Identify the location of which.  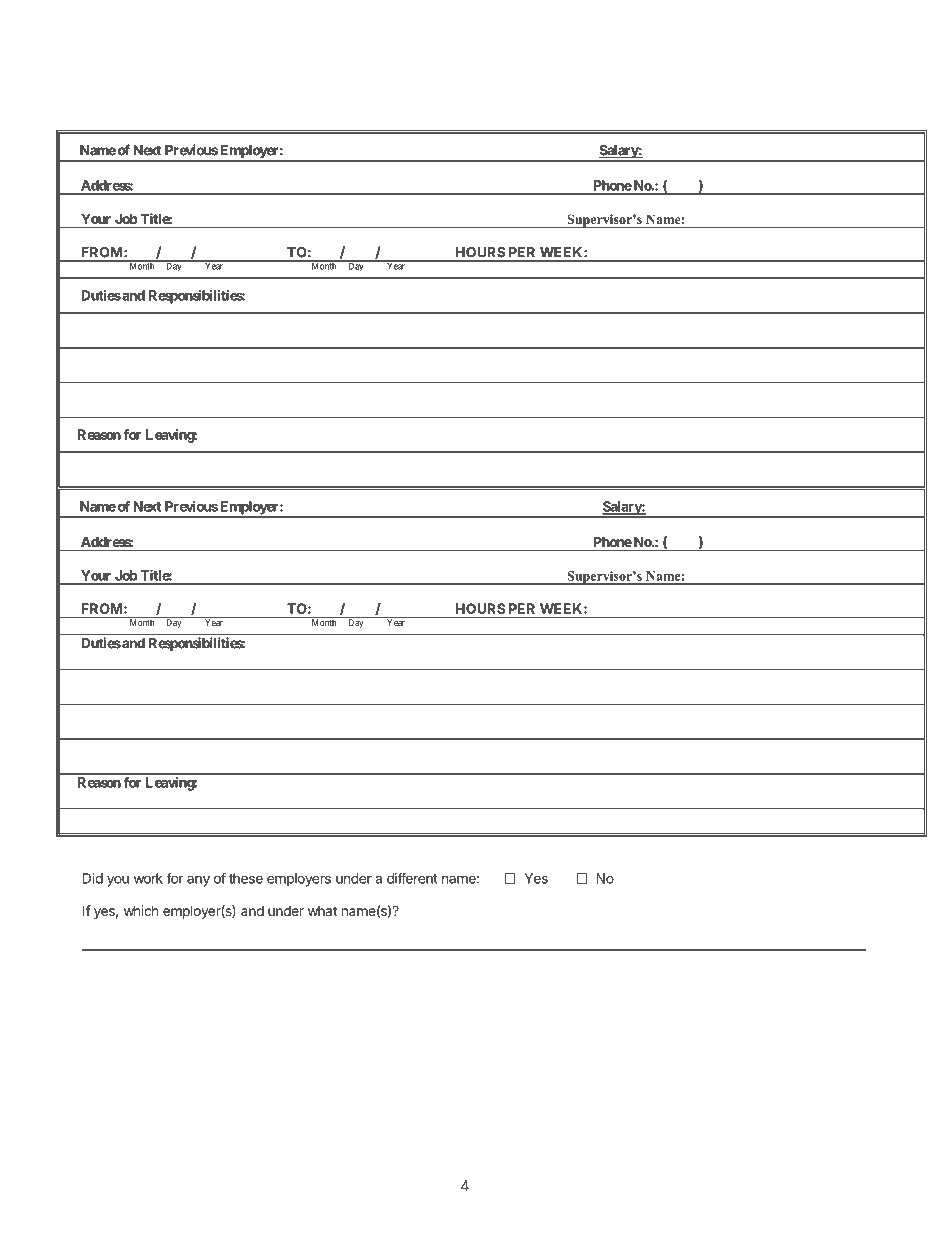
(141, 910).
